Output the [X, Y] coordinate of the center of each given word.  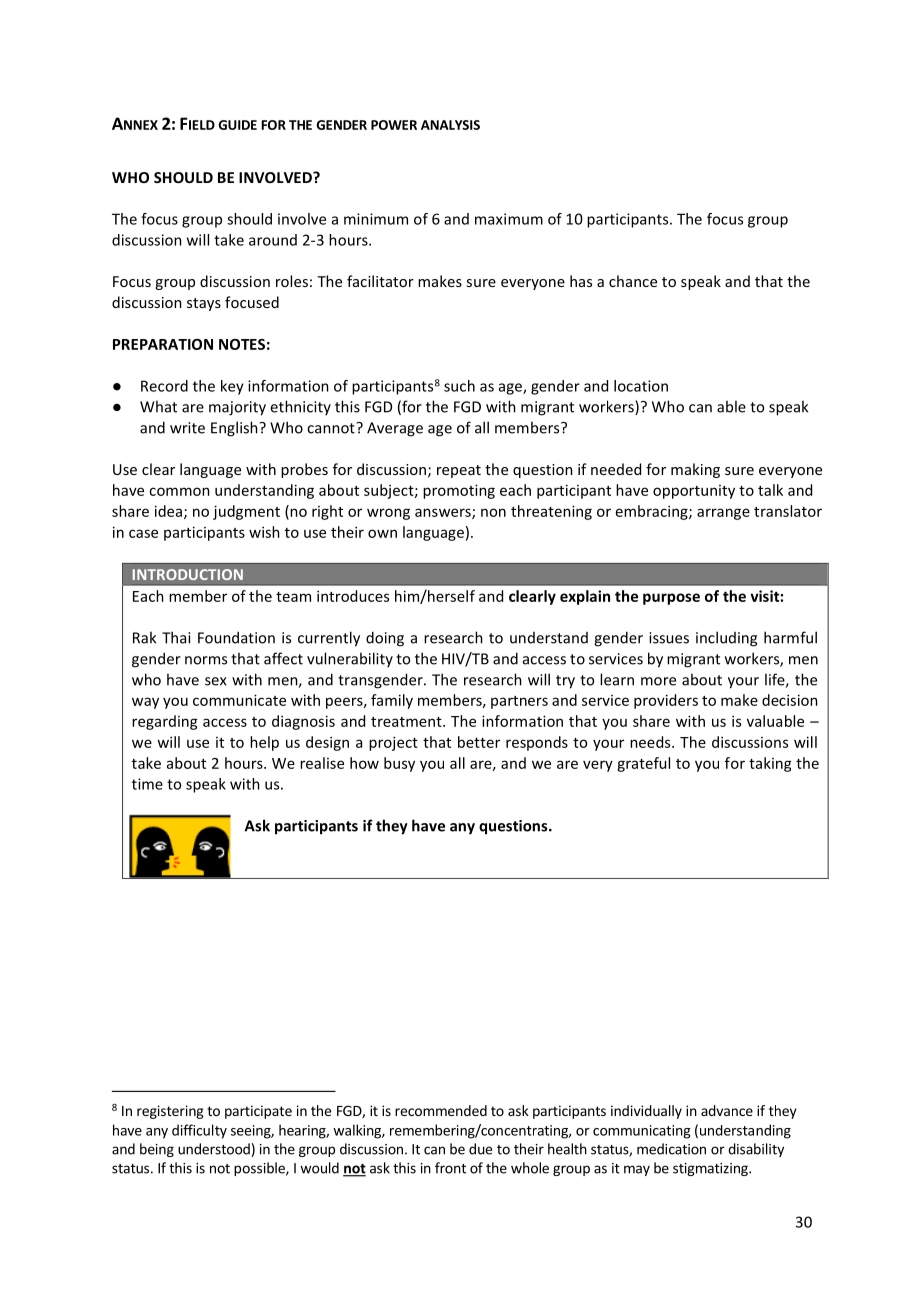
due [480, 1149]
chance [633, 281]
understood [214, 1149]
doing [385, 639]
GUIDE [238, 125]
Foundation [236, 637]
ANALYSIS [450, 125]
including [726, 639]
